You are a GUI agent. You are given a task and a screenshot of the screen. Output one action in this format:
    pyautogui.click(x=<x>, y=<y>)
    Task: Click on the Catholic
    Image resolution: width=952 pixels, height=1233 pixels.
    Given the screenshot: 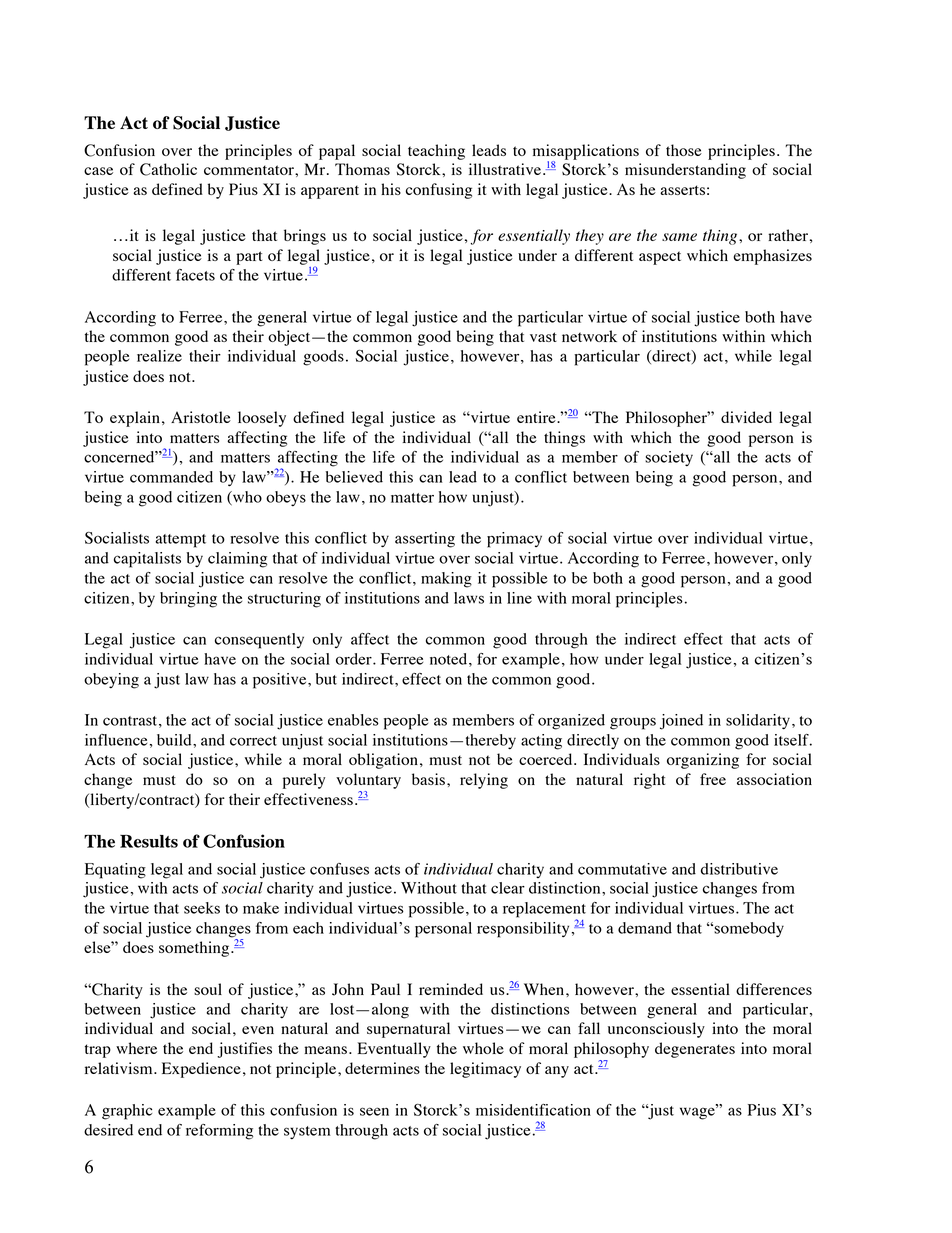 What is the action you would take?
    pyautogui.click(x=168, y=169)
